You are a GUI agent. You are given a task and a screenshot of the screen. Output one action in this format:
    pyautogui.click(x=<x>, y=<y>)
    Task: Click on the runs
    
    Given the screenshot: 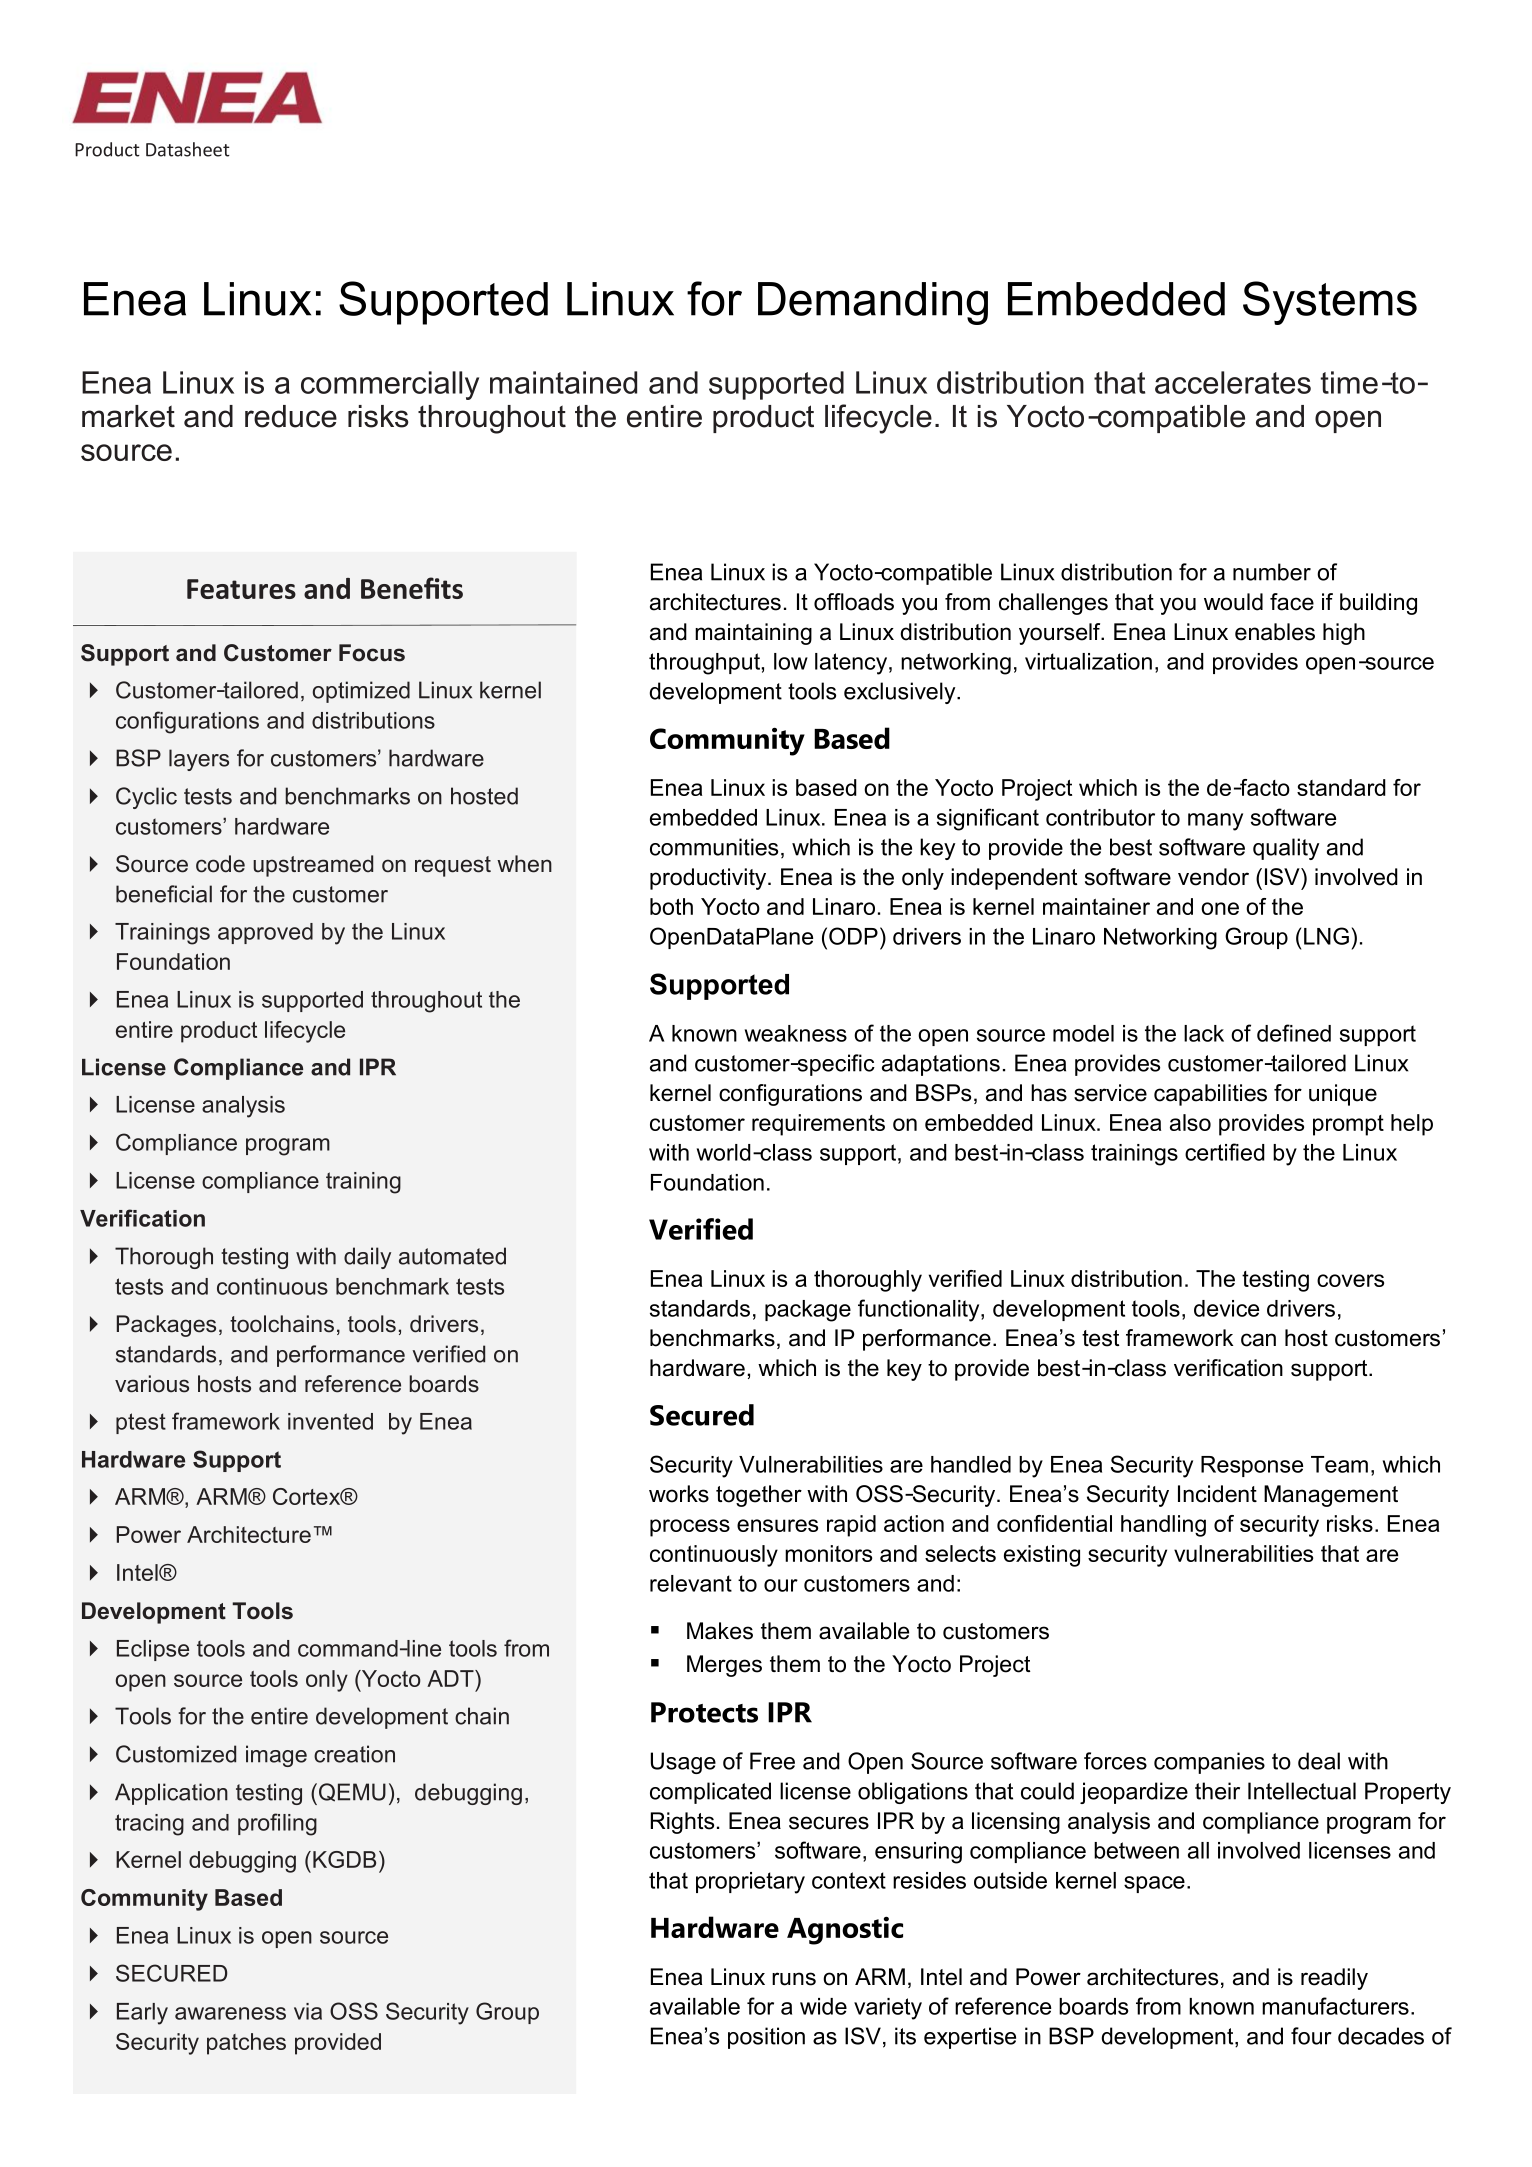 What is the action you would take?
    pyautogui.click(x=794, y=1979)
